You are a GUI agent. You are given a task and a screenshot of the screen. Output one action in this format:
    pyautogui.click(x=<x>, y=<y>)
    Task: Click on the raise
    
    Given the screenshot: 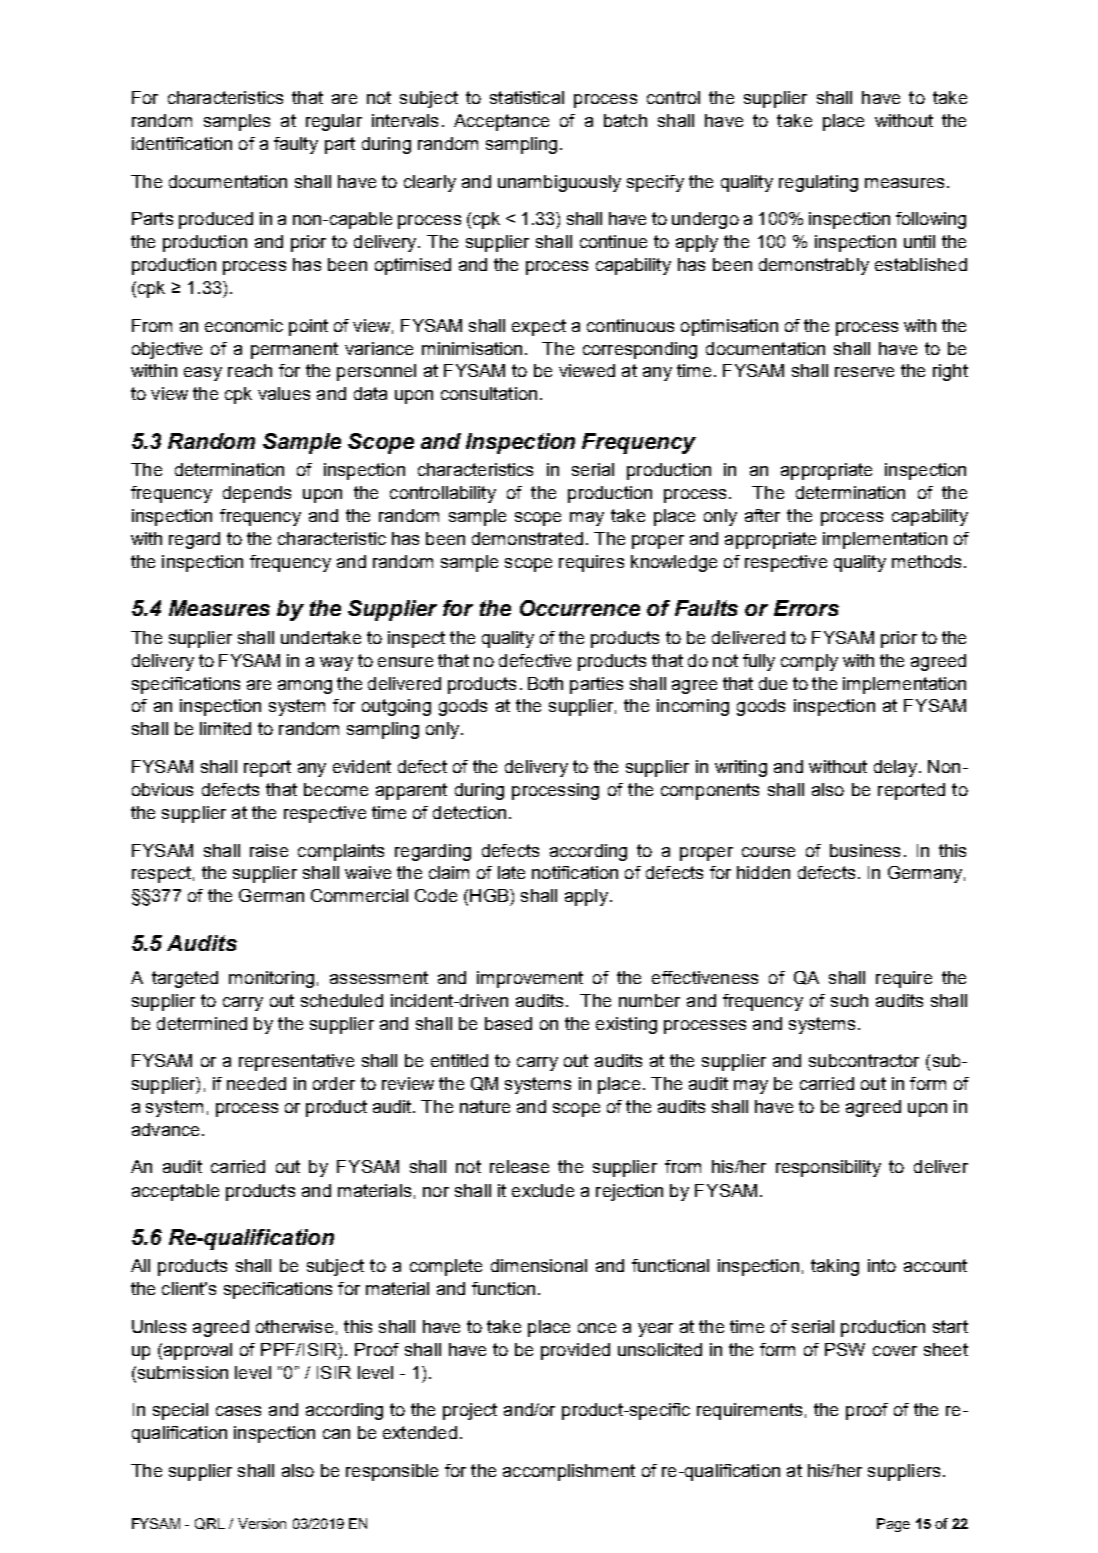 What is the action you would take?
    pyautogui.click(x=269, y=850)
